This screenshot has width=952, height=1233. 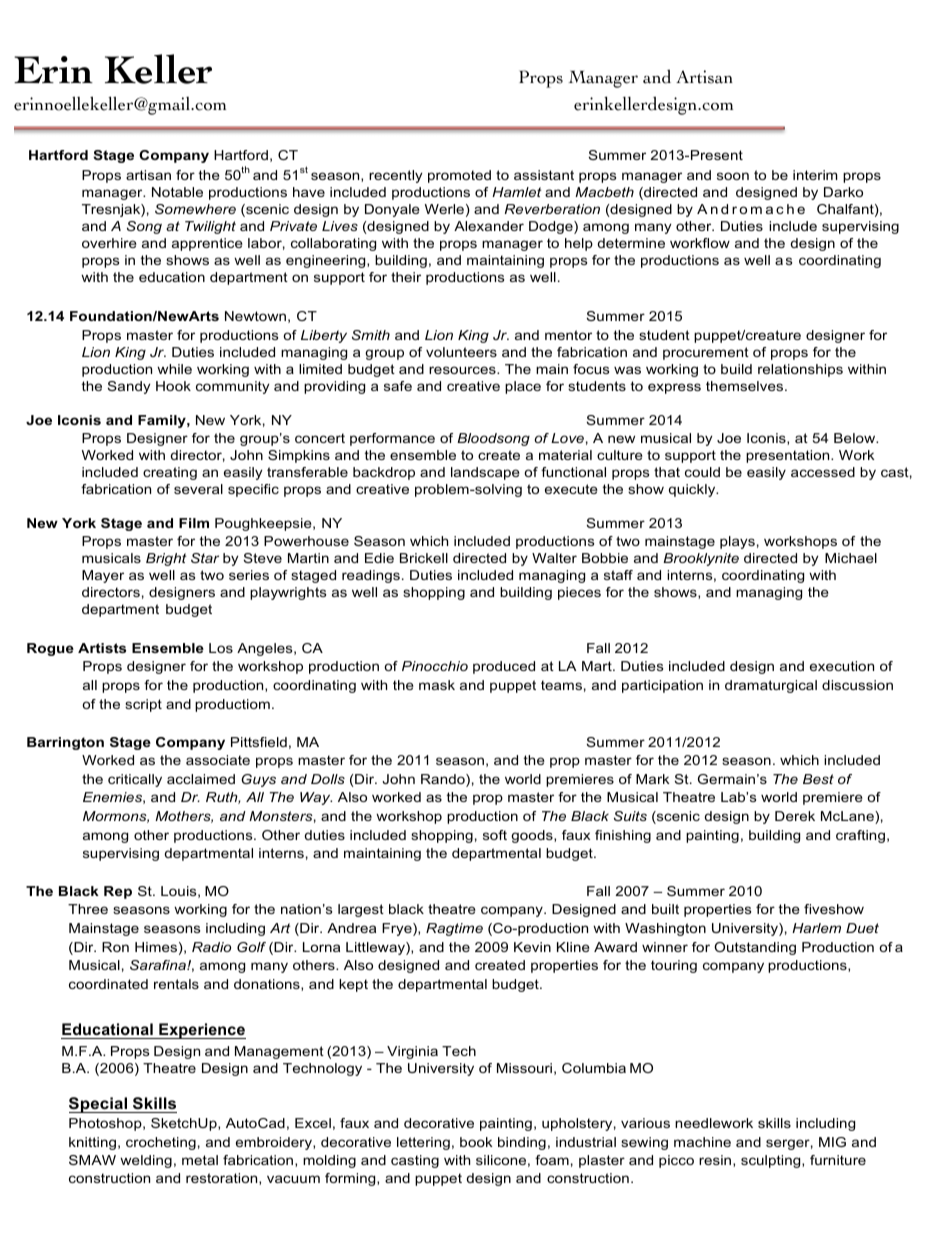 I want to click on mask, so click(x=437, y=685).
